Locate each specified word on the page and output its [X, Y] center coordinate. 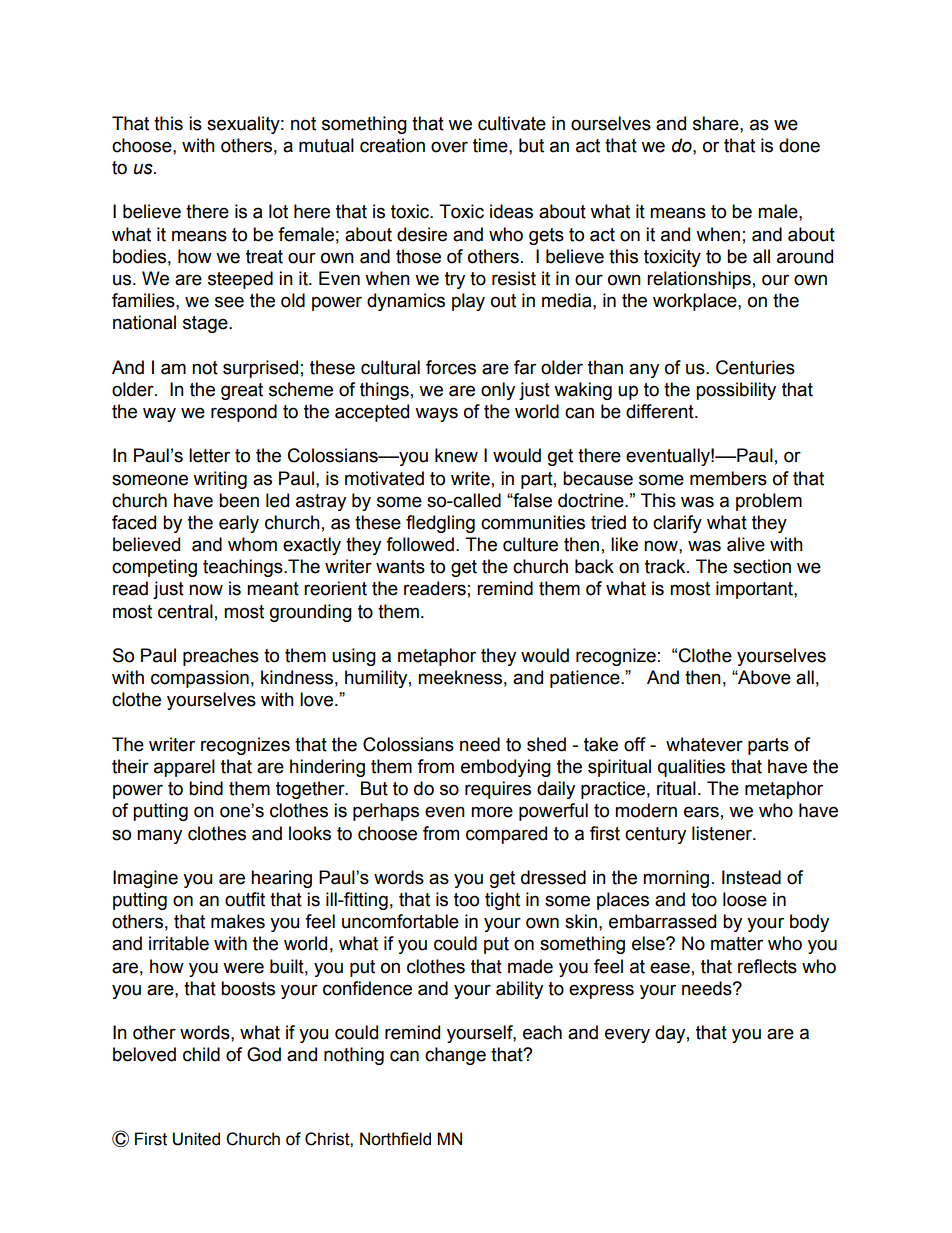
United [196, 1139]
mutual [326, 145]
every [627, 1035]
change [455, 1056]
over [449, 147]
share [717, 123]
